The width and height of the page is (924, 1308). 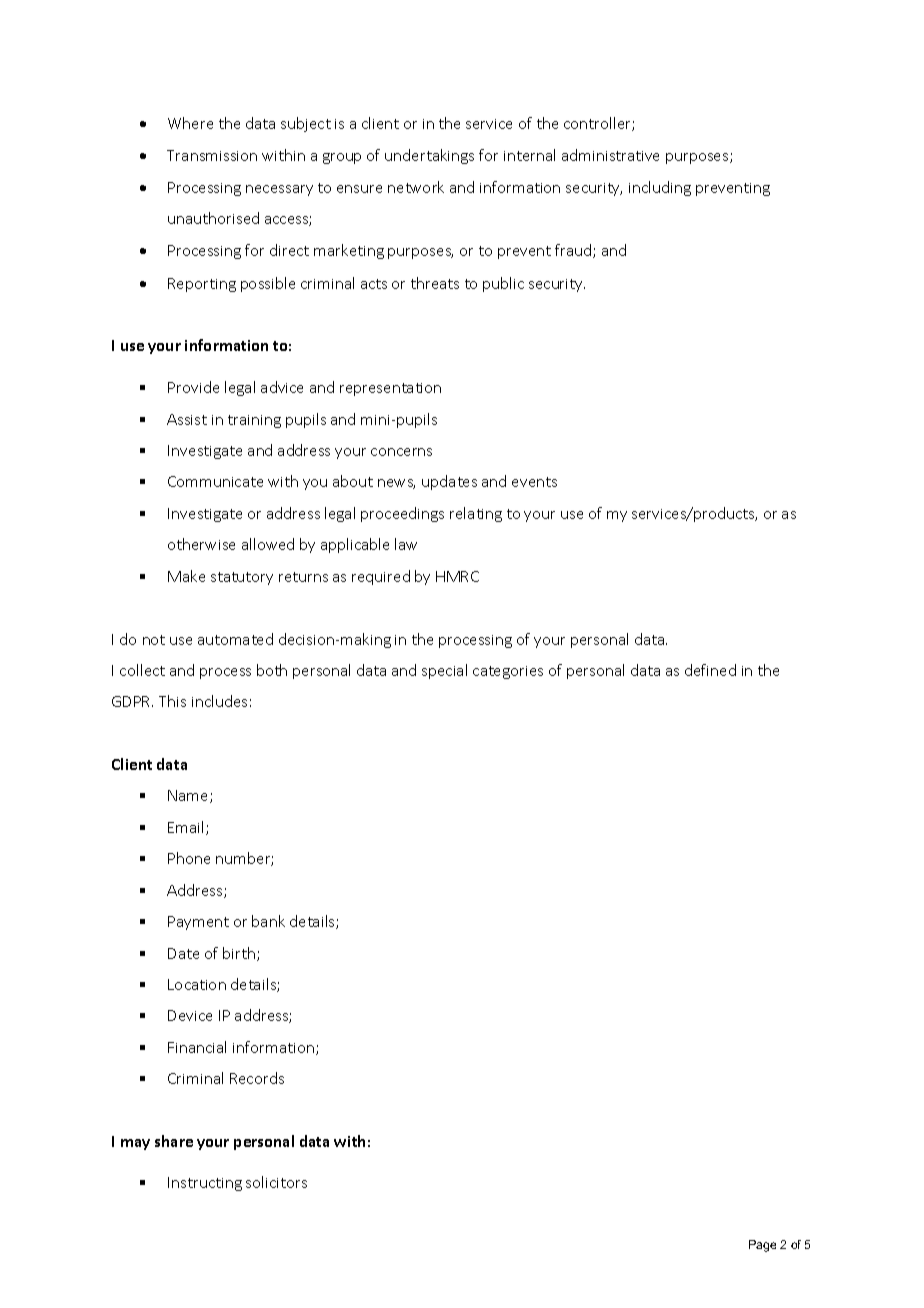 I want to click on Transmission, so click(x=212, y=155).
